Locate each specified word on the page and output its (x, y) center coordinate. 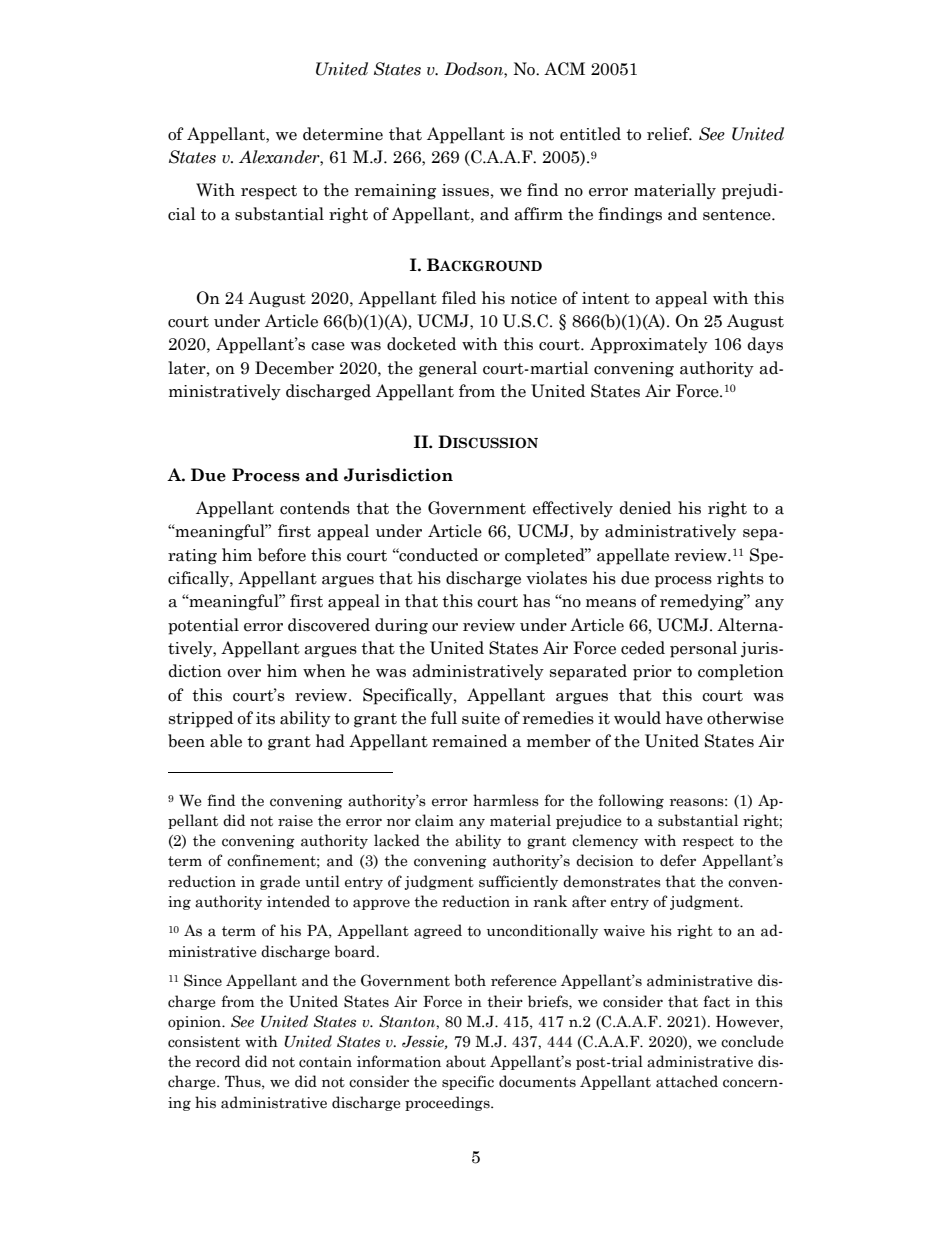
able (226, 741)
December (294, 368)
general (448, 369)
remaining (395, 192)
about (466, 1061)
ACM (564, 69)
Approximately (649, 345)
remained (469, 741)
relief (669, 134)
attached (687, 1081)
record (218, 1061)
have (684, 718)
